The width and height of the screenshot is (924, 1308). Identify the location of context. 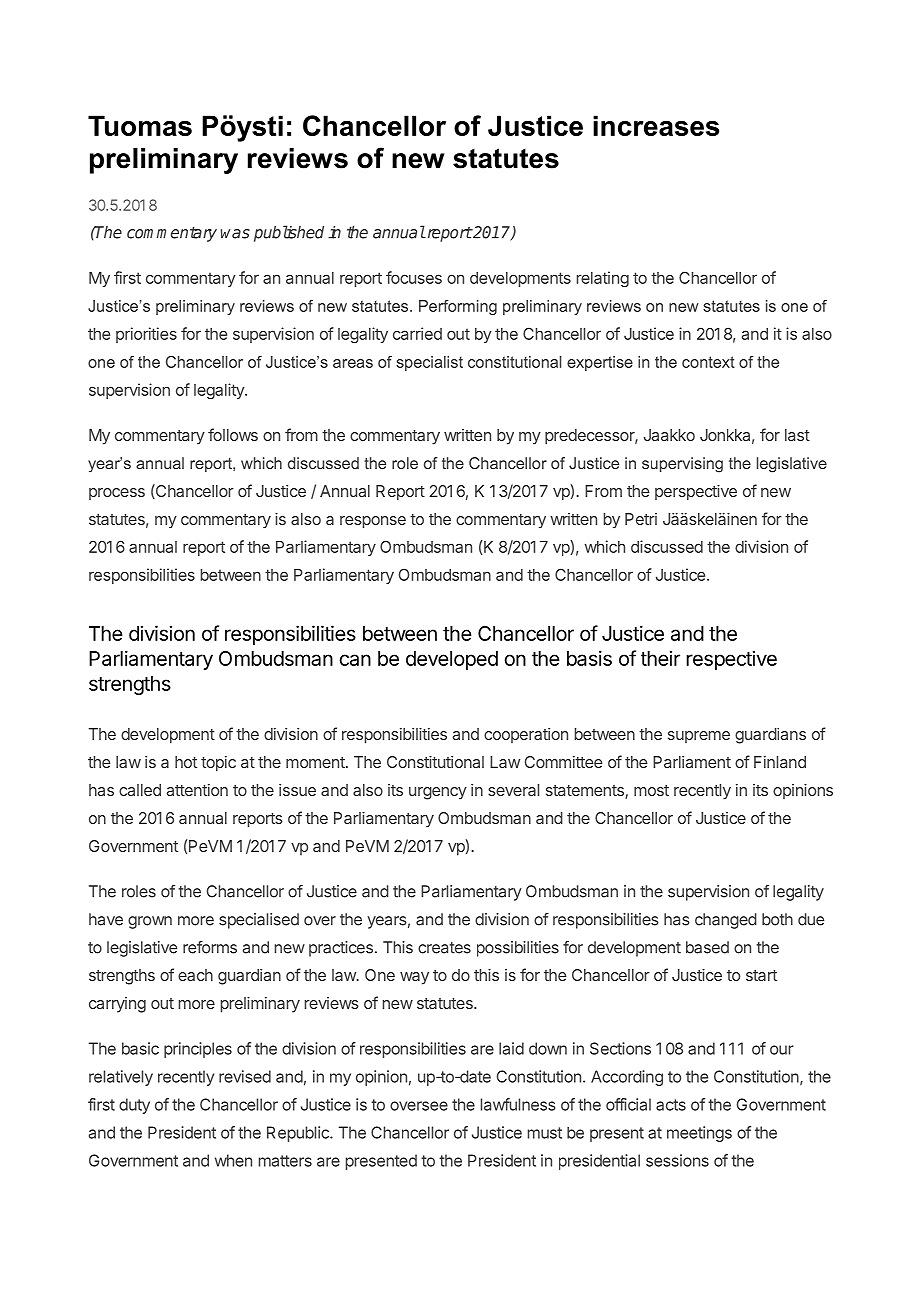
(708, 362).
